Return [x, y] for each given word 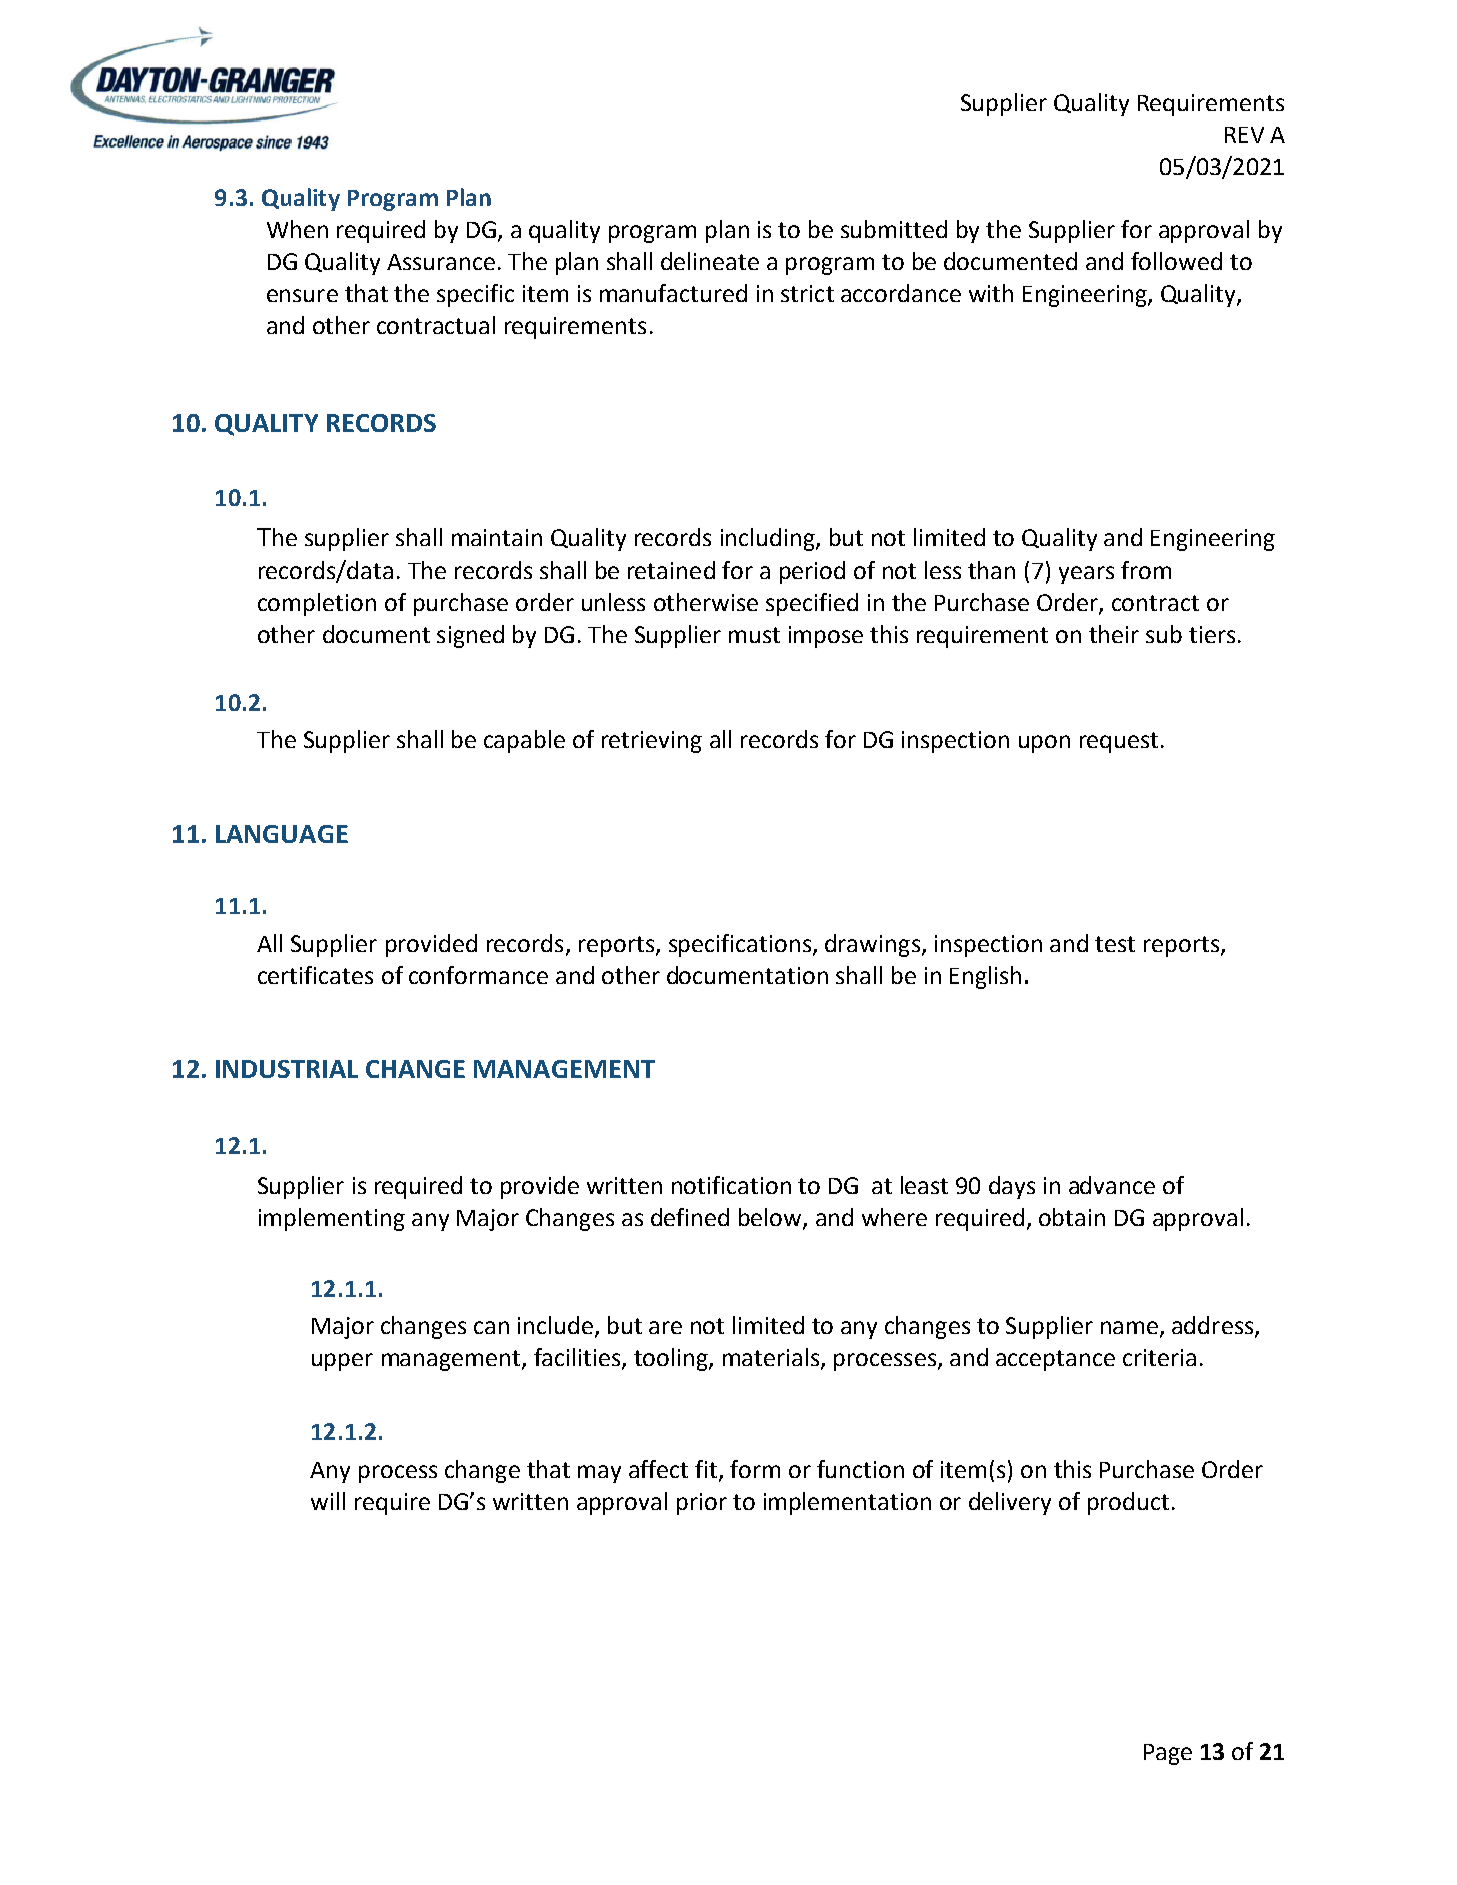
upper [342, 1362]
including [769, 539]
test [1115, 944]
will [328, 1501]
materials [771, 1357]
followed [1176, 261]
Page [1168, 1754]
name [1129, 1327]
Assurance [441, 262]
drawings [872, 945]
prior [702, 1504]
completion [317, 604]
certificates [315, 975]
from [1146, 570]
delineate [710, 261]
